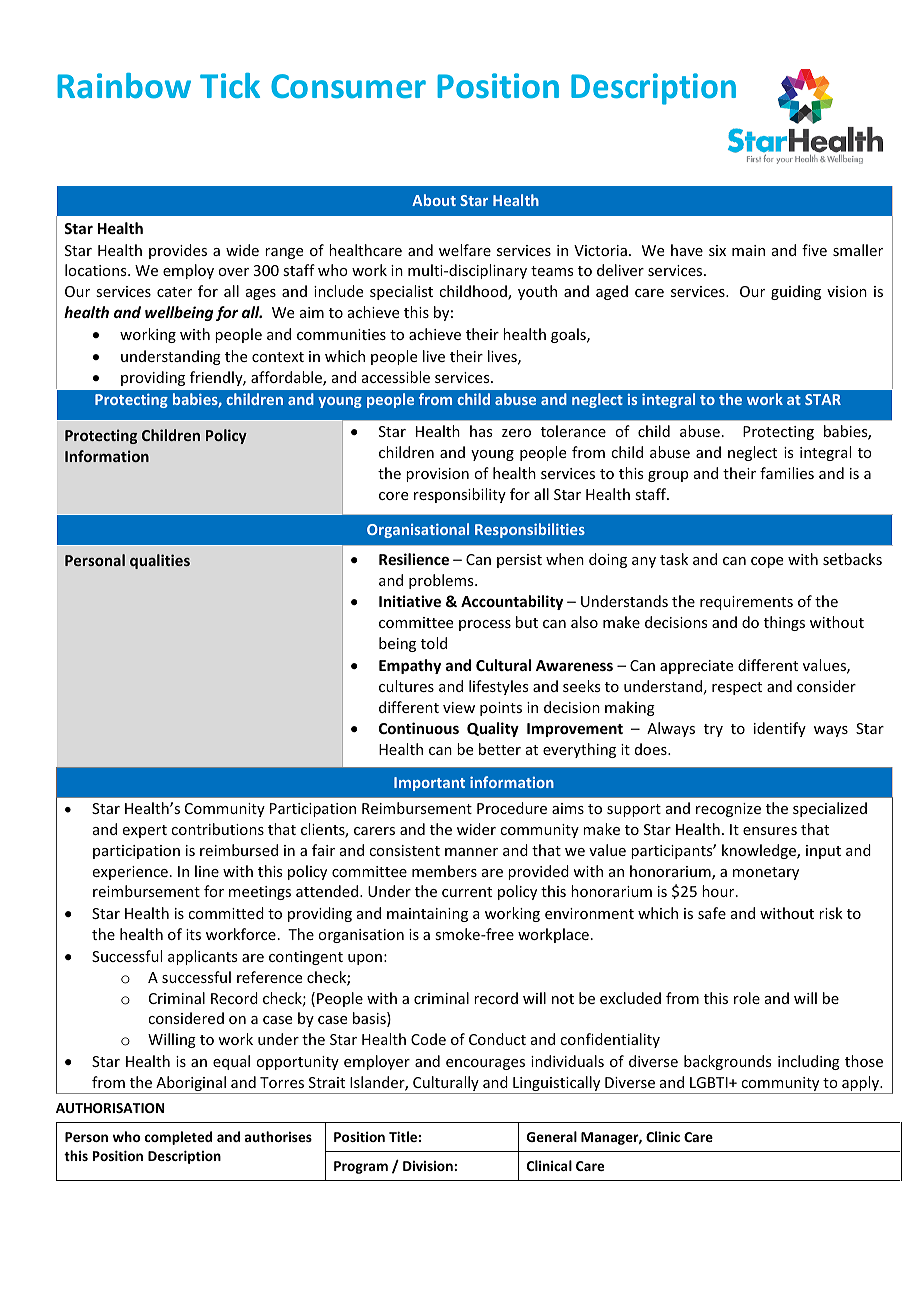 Image resolution: width=924 pixels, height=1308 pixels. I want to click on cater, so click(174, 292).
